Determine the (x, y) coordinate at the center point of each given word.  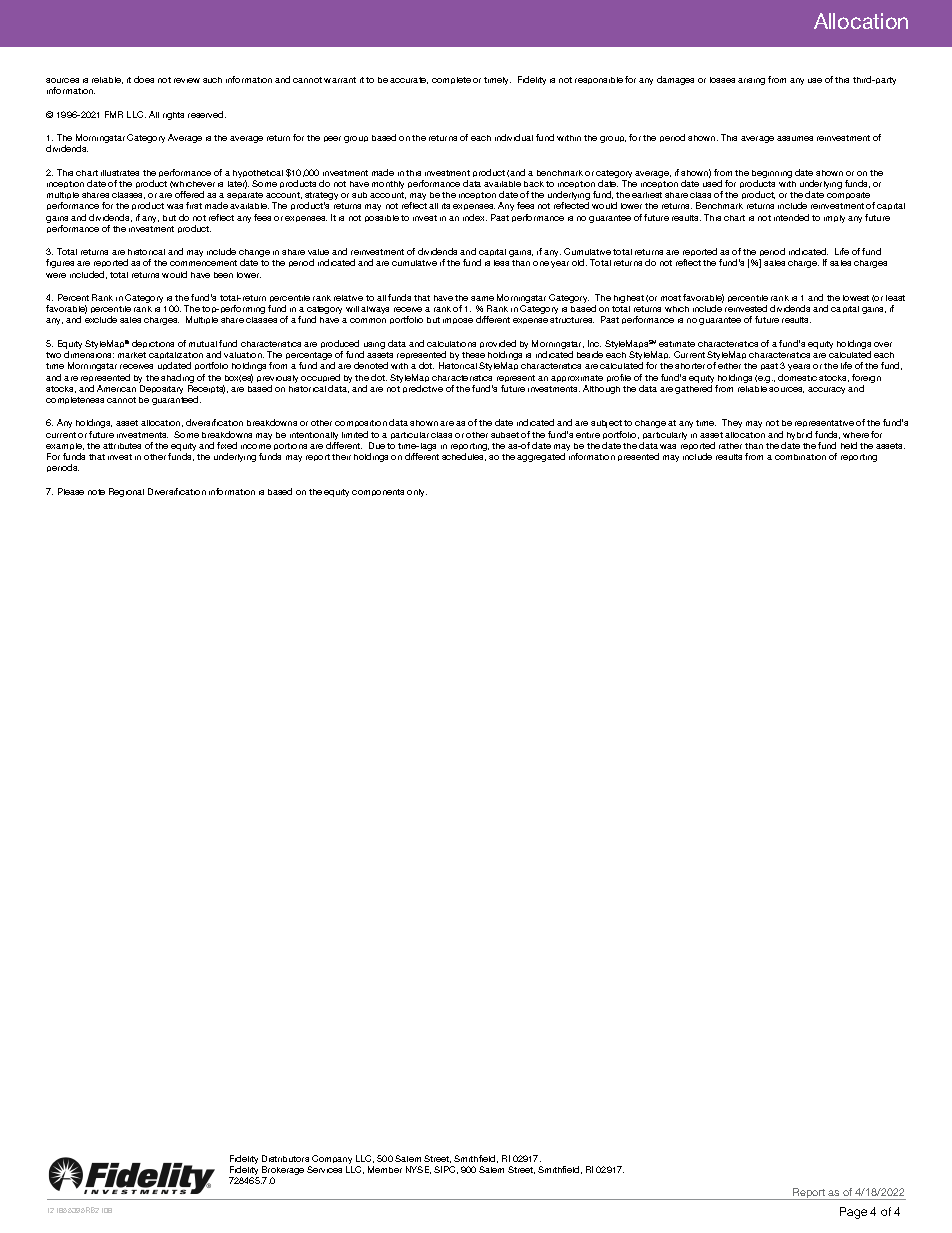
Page (853, 1213)
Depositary (161, 389)
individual (514, 137)
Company (332, 1161)
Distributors (285, 1158)
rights (173, 116)
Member (385, 1169)
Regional (126, 492)
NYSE (418, 1170)
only (417, 493)
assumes (795, 138)
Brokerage (283, 1172)
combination (800, 457)
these (473, 355)
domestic (797, 377)
